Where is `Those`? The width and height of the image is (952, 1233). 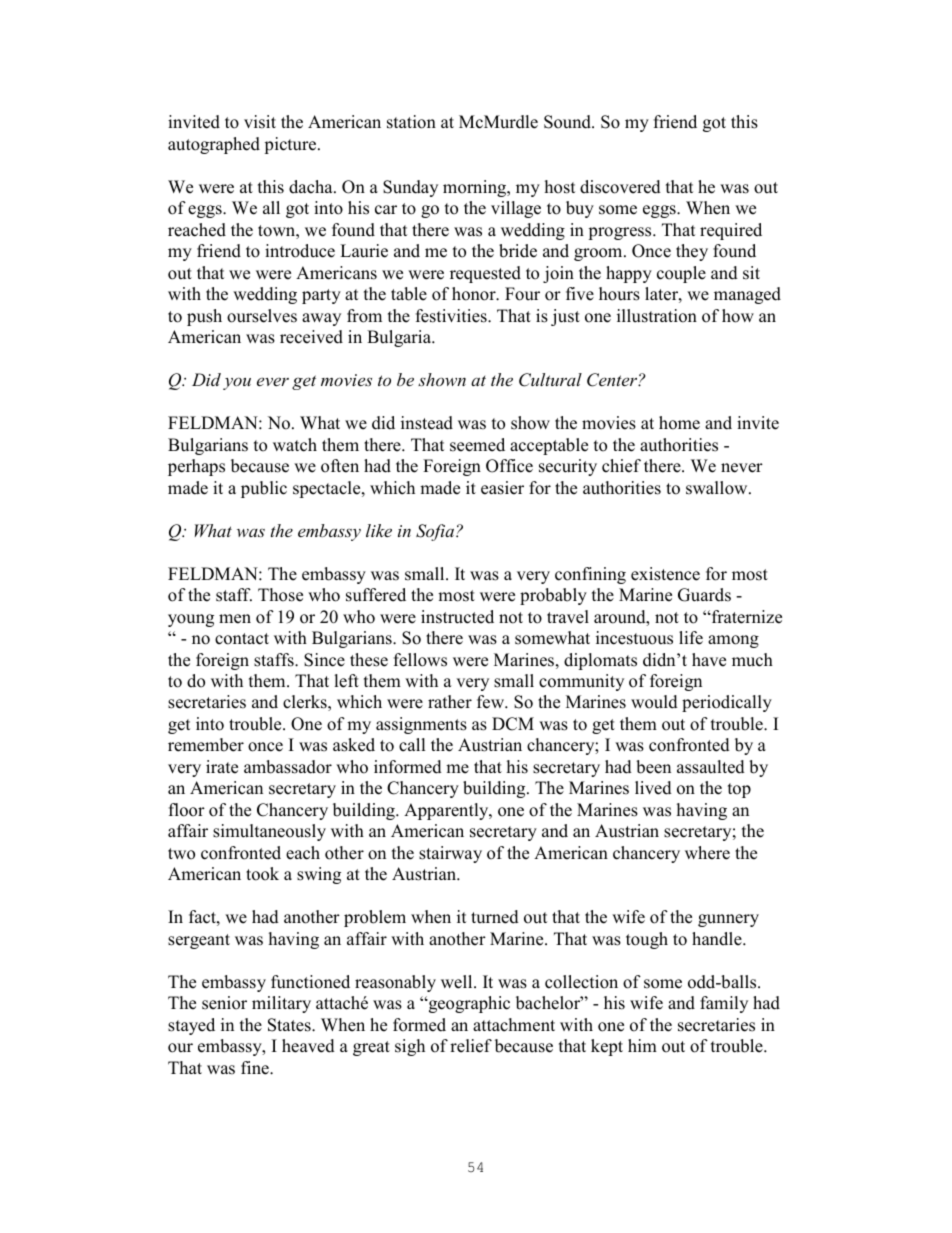
Those is located at coordinates (280, 595).
